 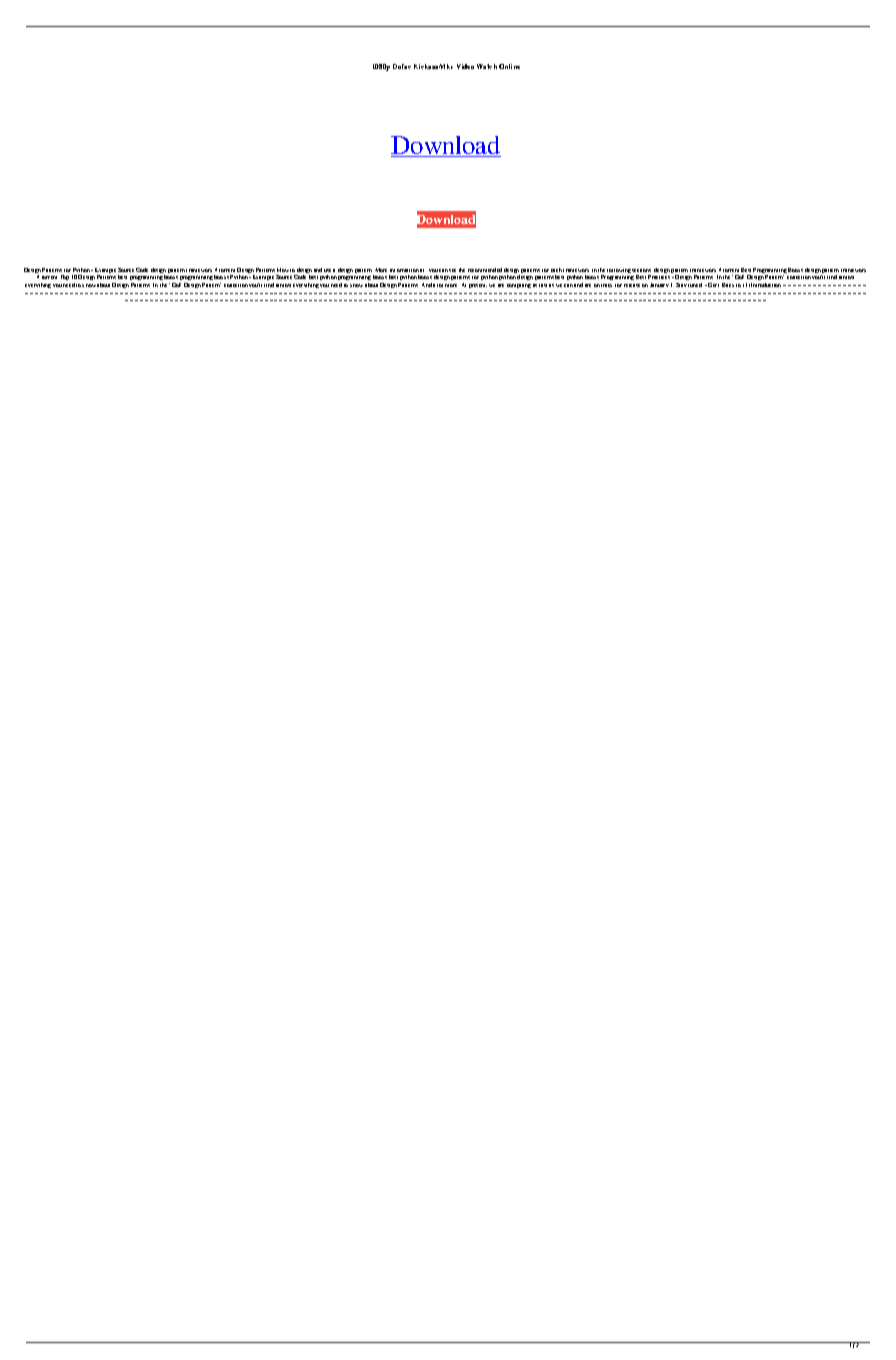 I want to click on present, so click(x=478, y=286).
